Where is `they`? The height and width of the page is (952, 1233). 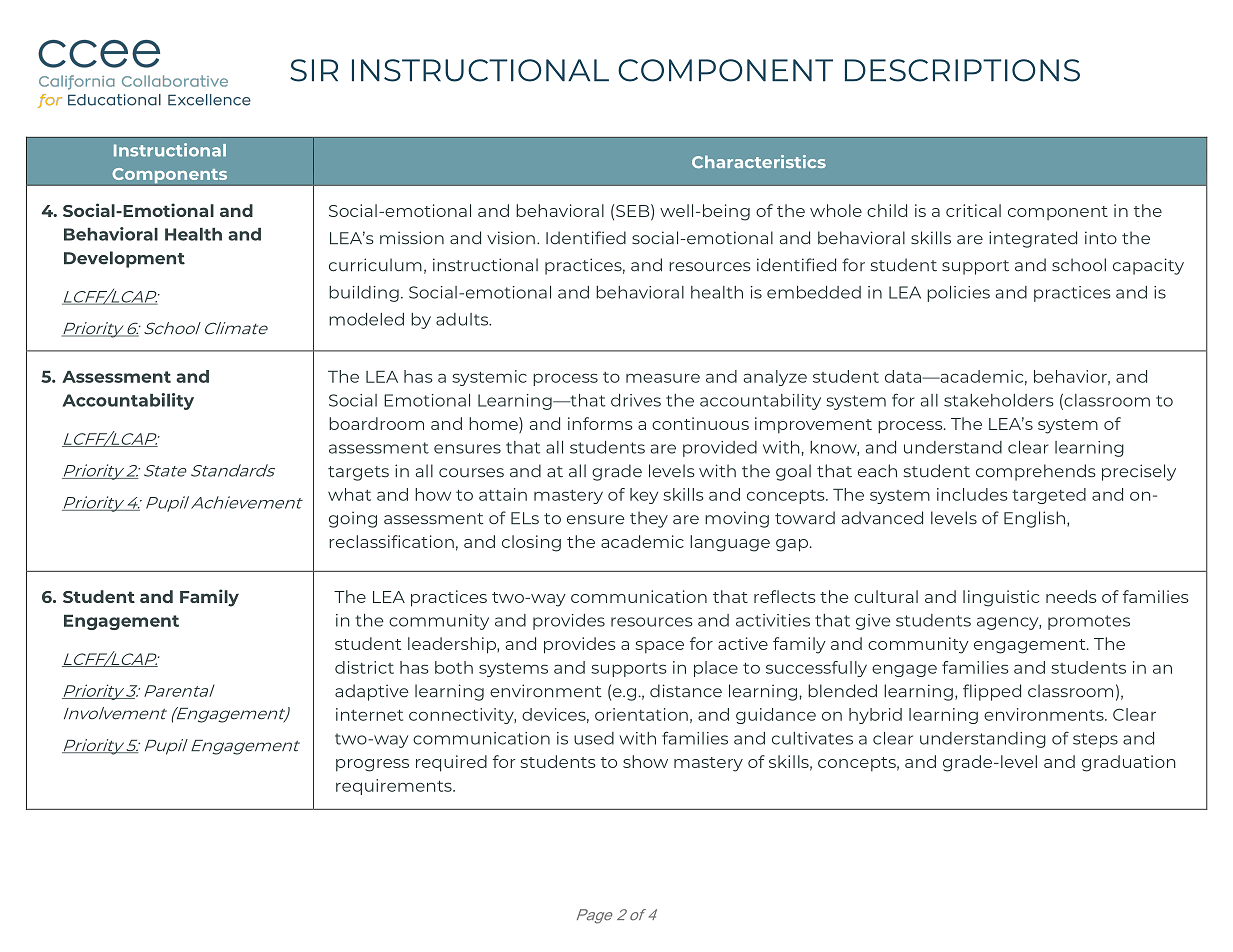
they is located at coordinates (649, 519).
